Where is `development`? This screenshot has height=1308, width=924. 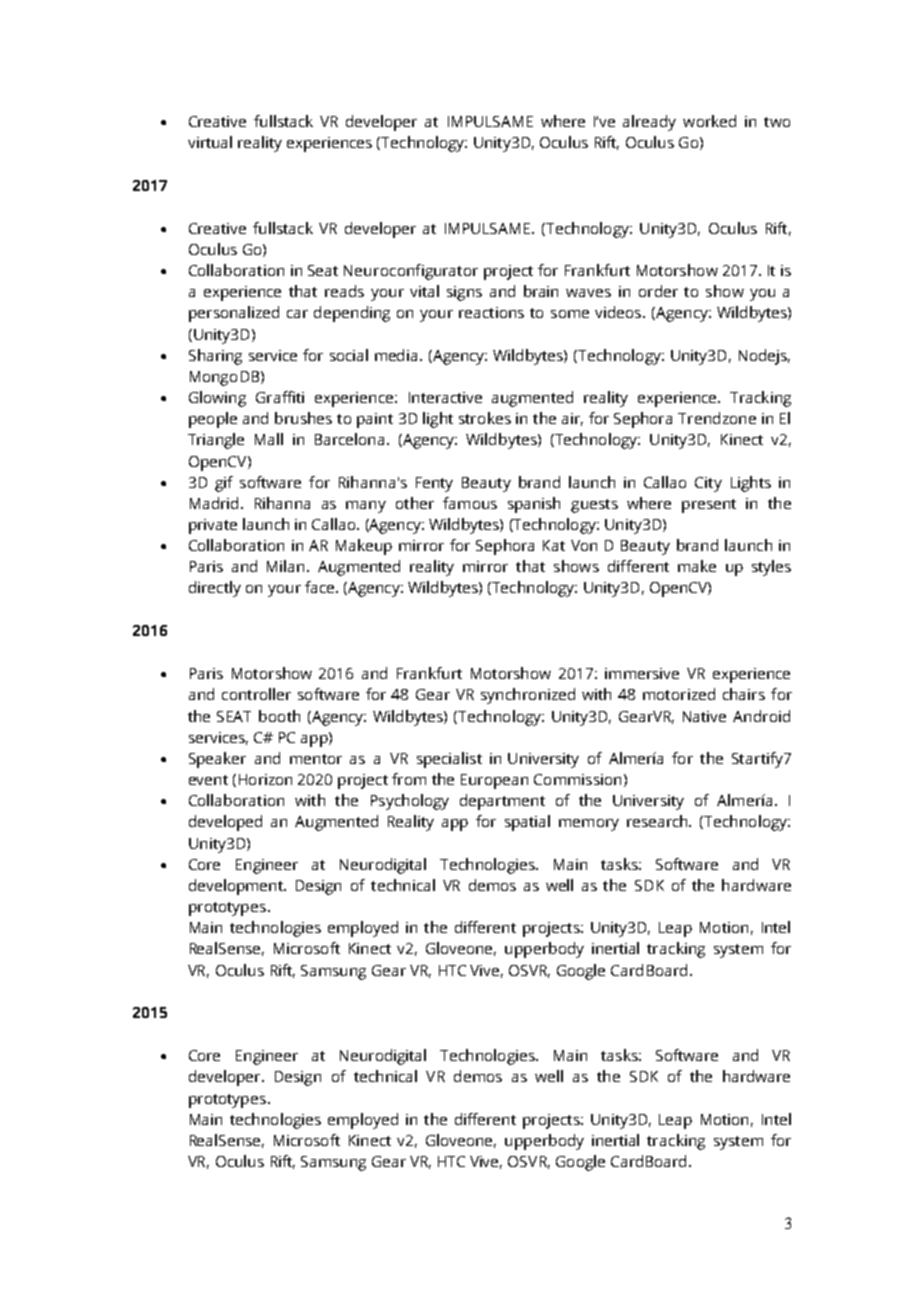 development is located at coordinates (237, 887).
